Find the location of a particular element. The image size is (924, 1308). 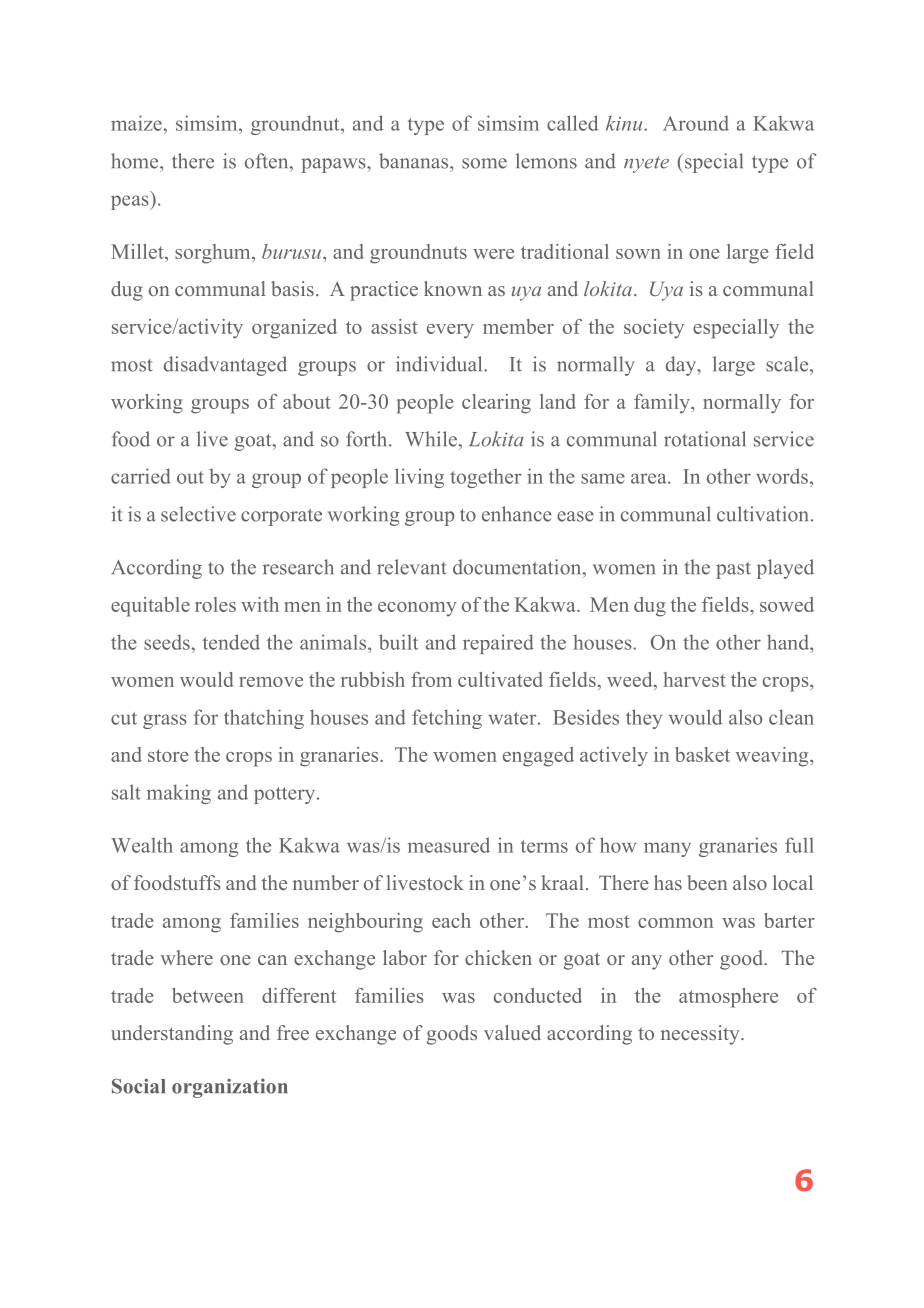

economy is located at coordinates (417, 609).
